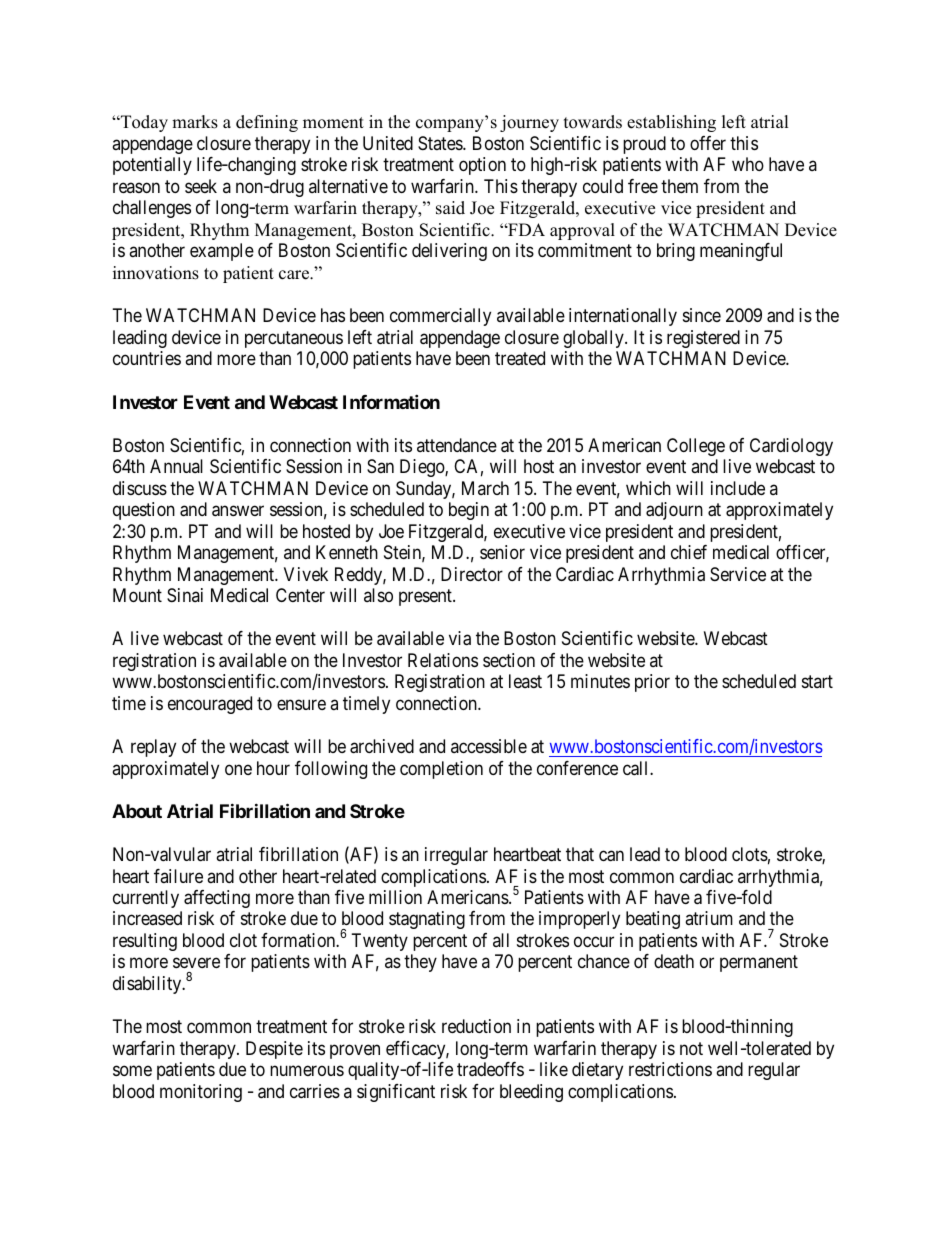  I want to click on Annual, so click(176, 466).
